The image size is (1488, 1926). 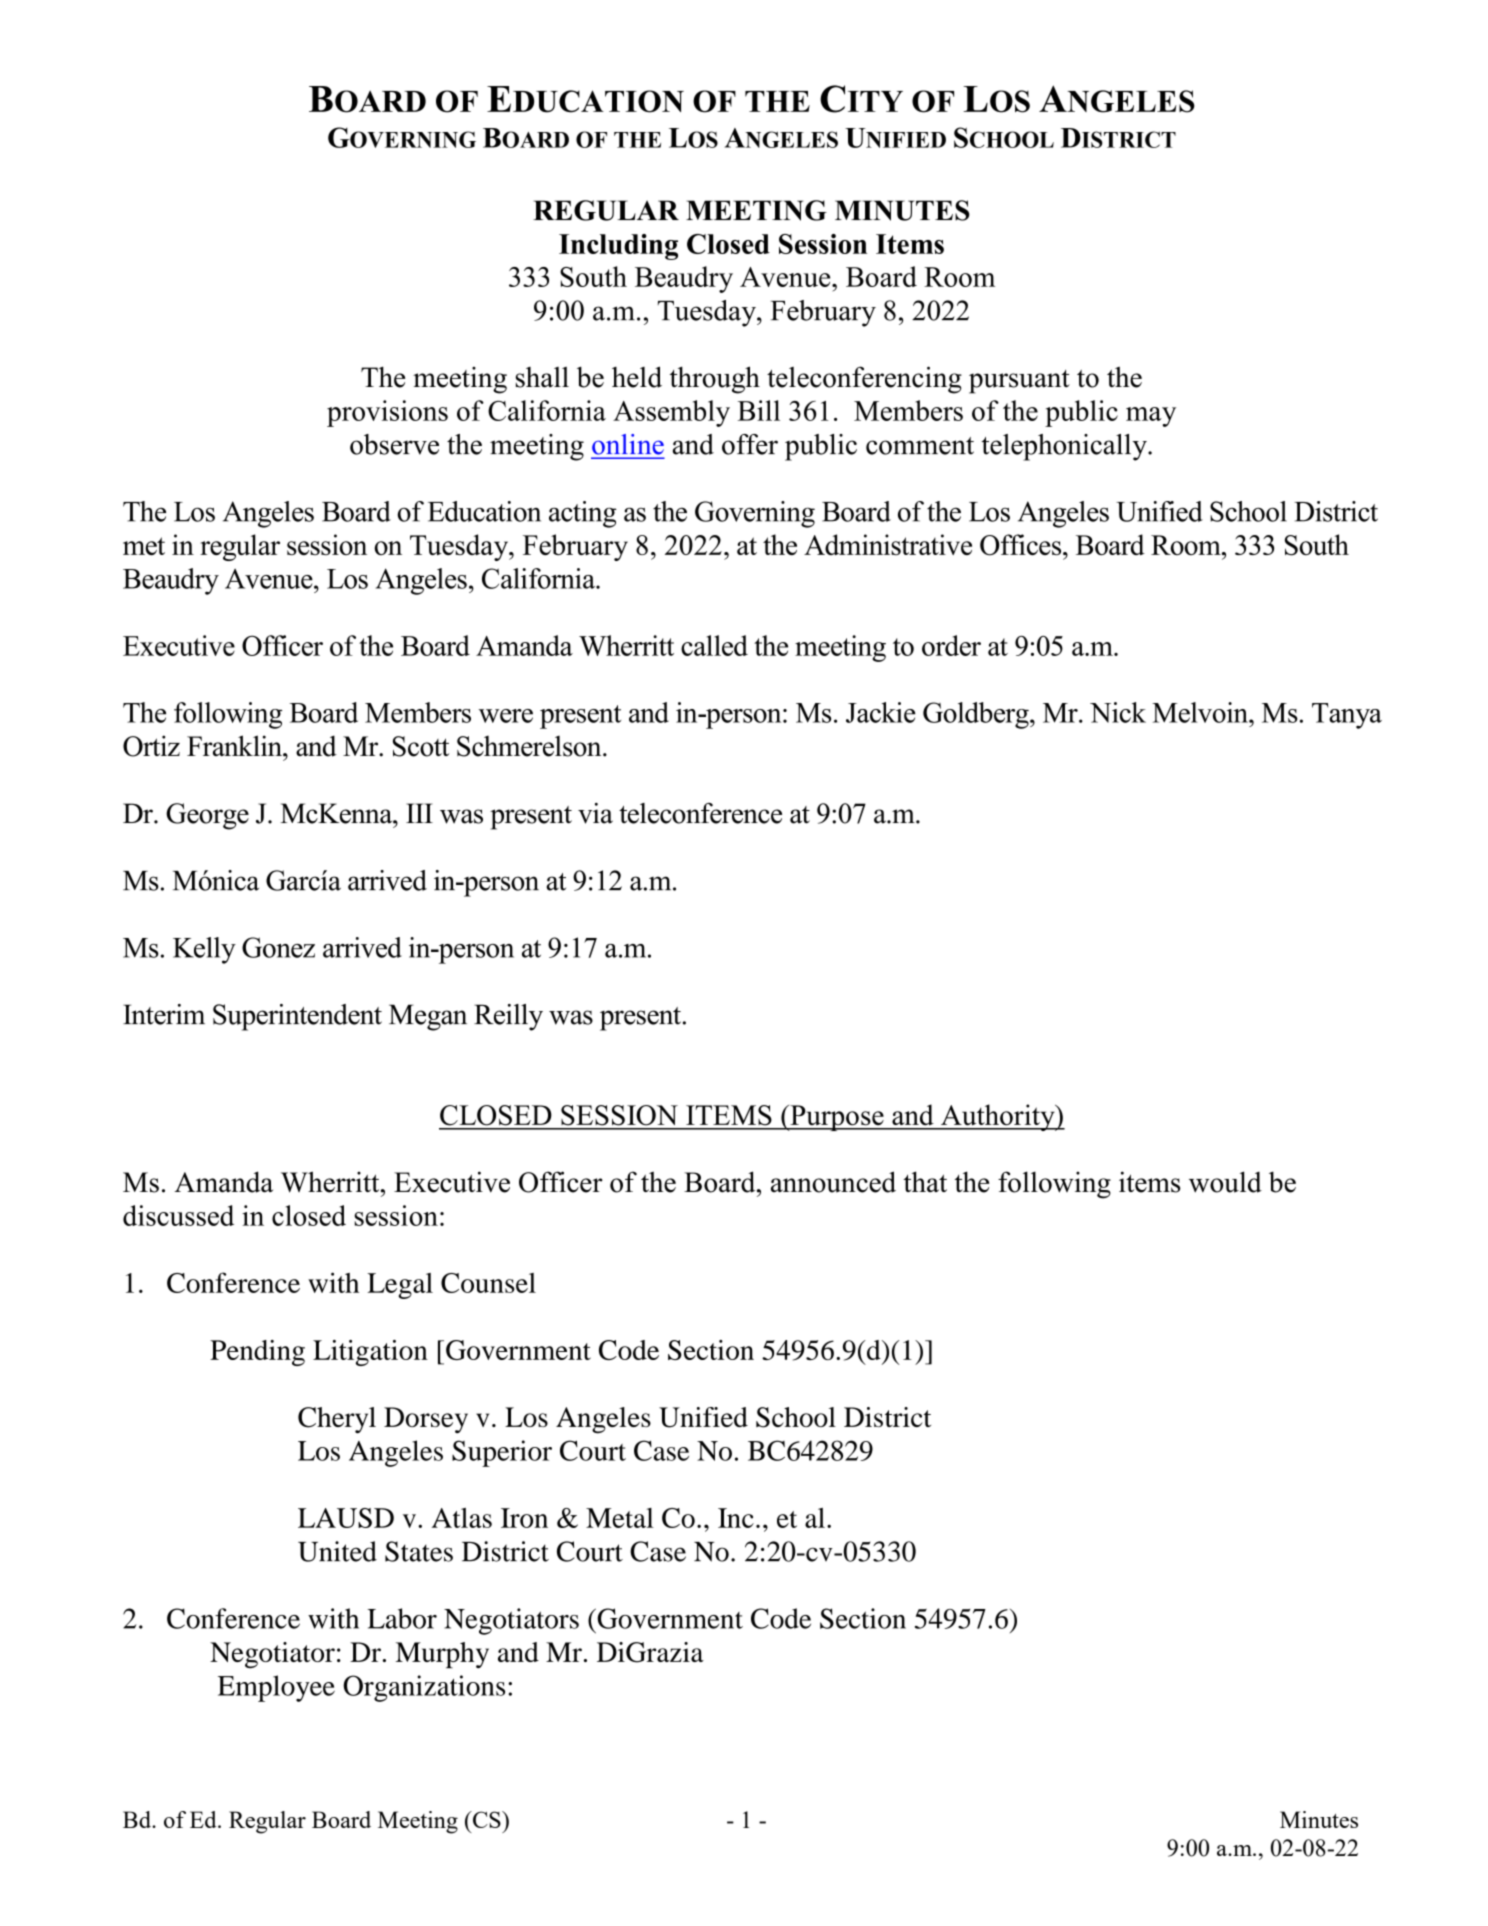 What do you see at coordinates (387, 413) in the image?
I see `provisions` at bounding box center [387, 413].
